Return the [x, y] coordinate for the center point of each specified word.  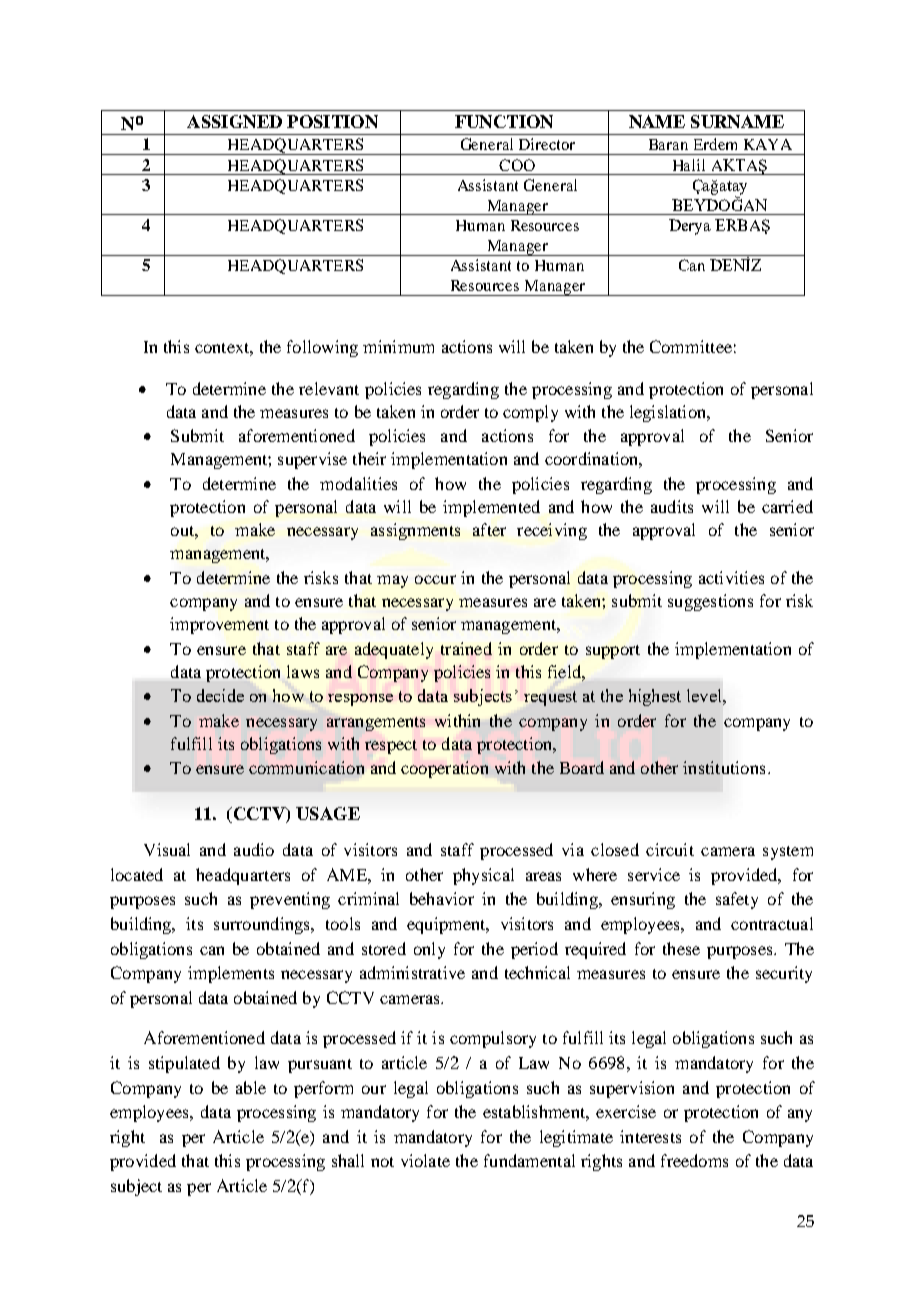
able [251, 1087]
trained [466, 648]
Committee [691, 346]
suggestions [710, 602]
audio [254, 849]
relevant [329, 388]
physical [483, 876]
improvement [219, 625]
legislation [669, 413]
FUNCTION [504, 121]
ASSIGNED [234, 121]
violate [425, 1160]
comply [530, 413]
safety [737, 900]
